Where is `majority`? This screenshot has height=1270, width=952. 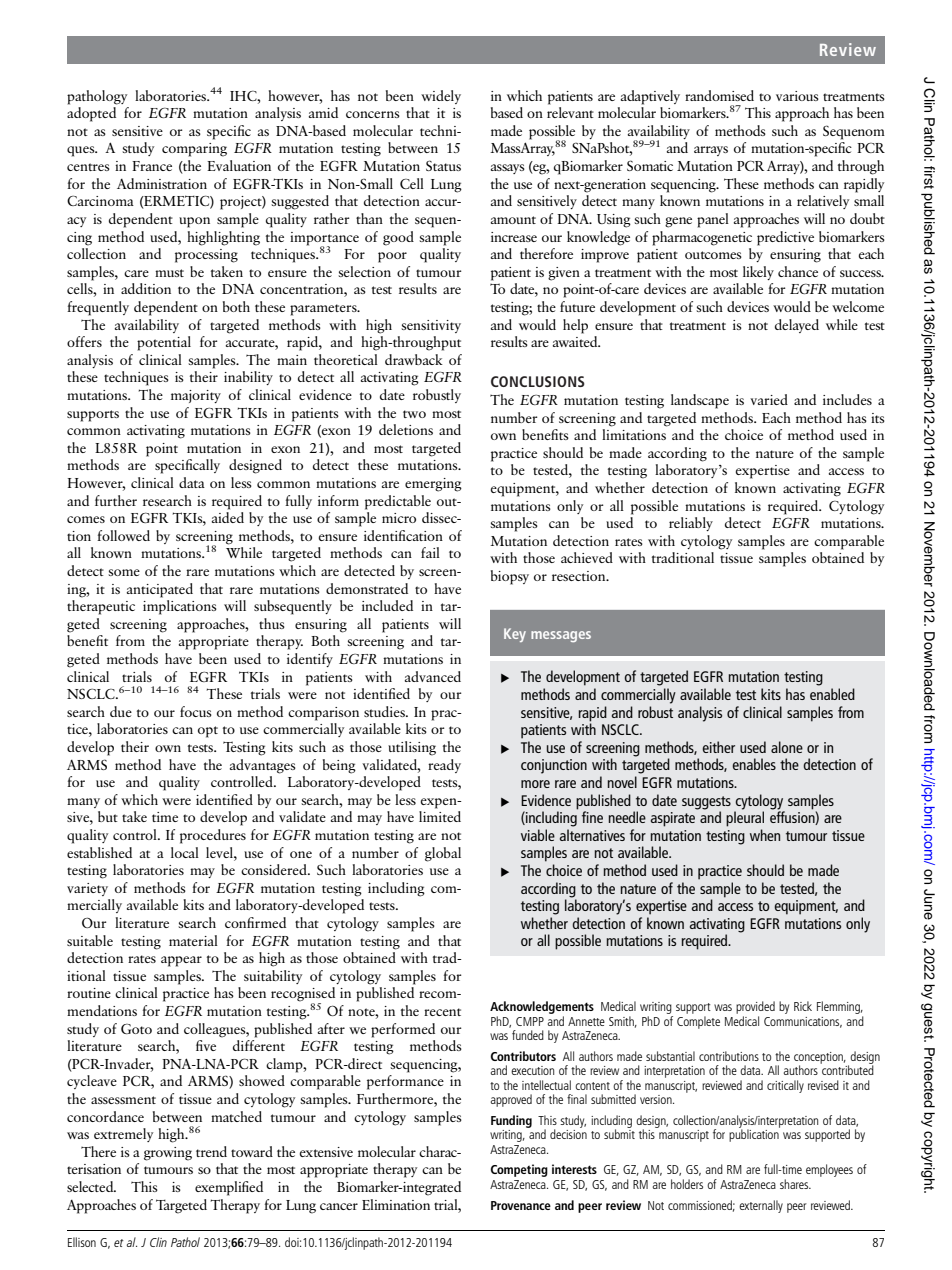
majority is located at coordinates (196, 396).
